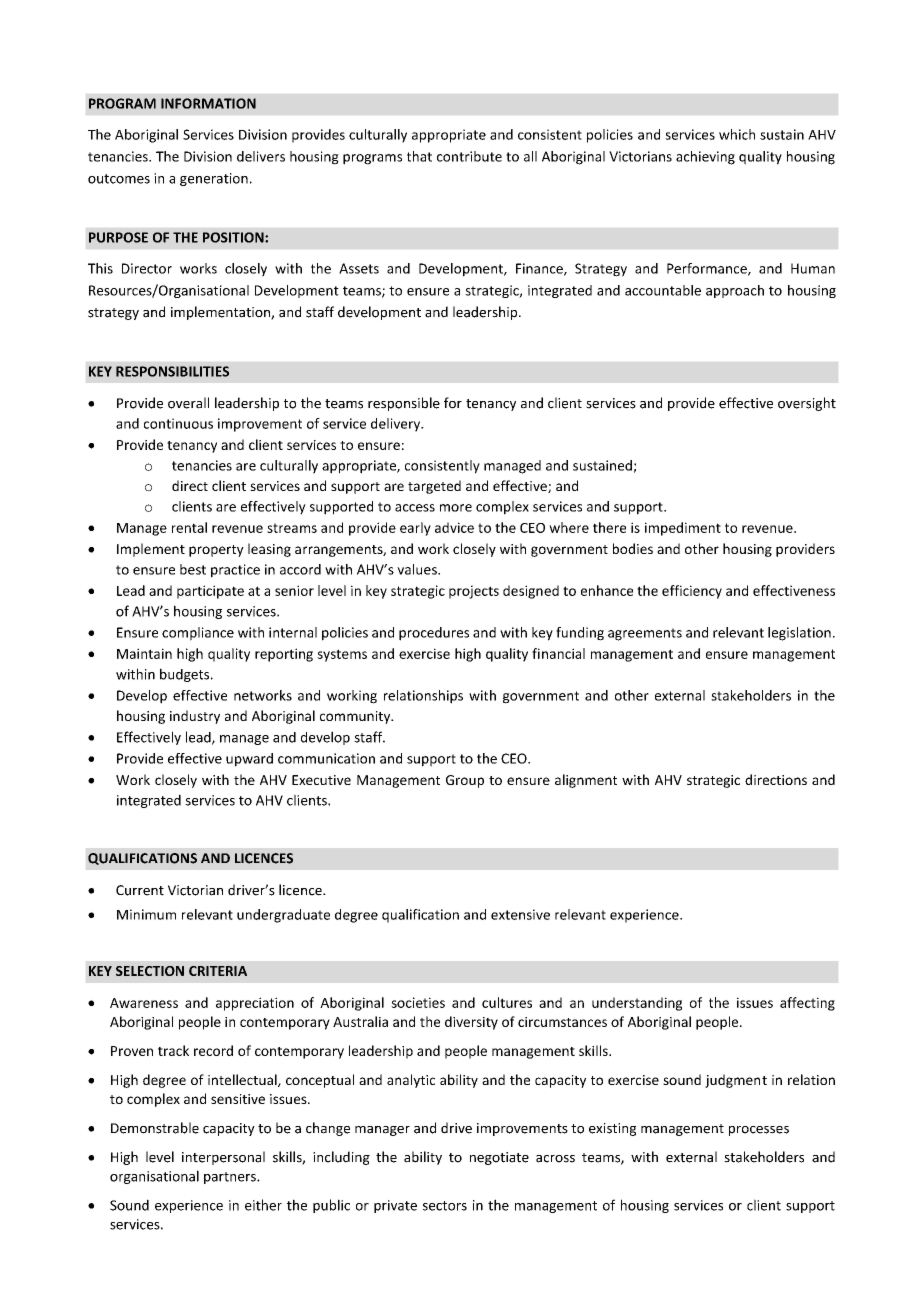 This screenshot has height=1308, width=924. Describe the element at coordinates (759, 1131) in the screenshot. I see `processes` at that location.
